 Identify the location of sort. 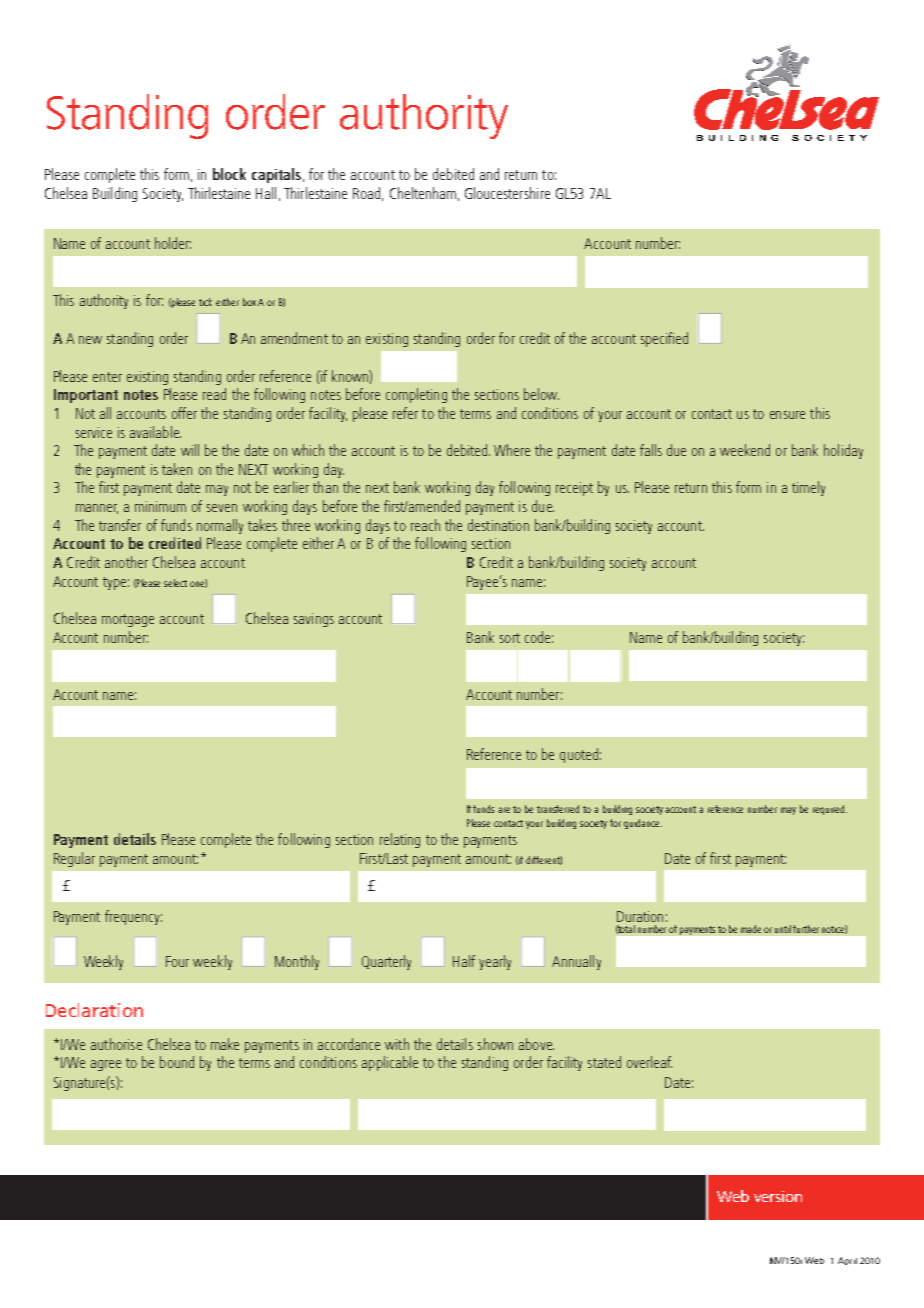
(510, 638).
